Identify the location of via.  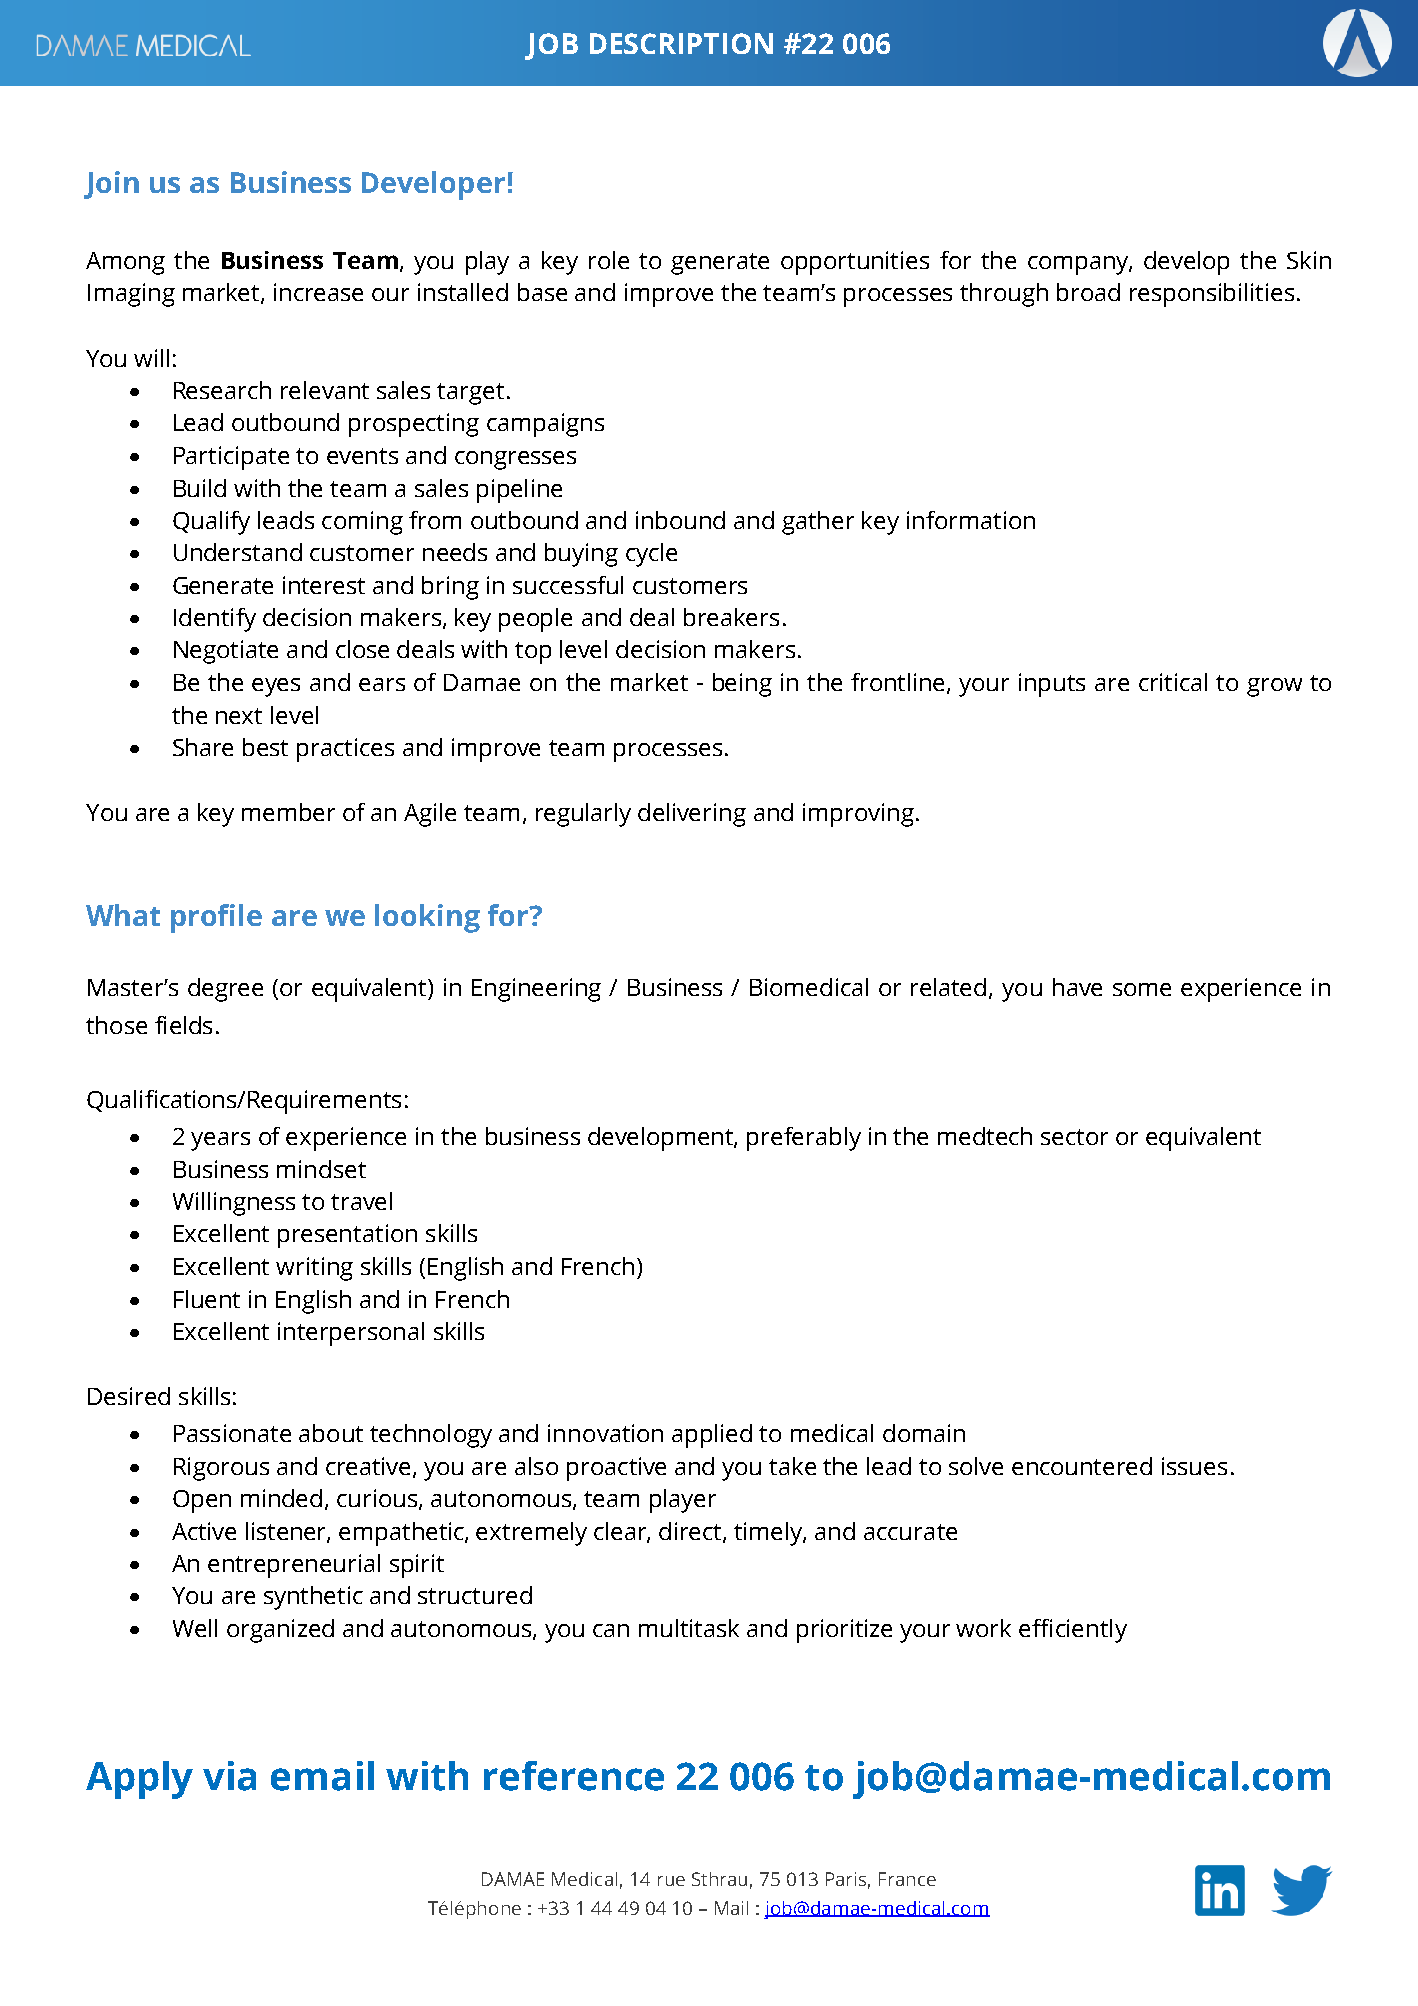
(229, 1776).
